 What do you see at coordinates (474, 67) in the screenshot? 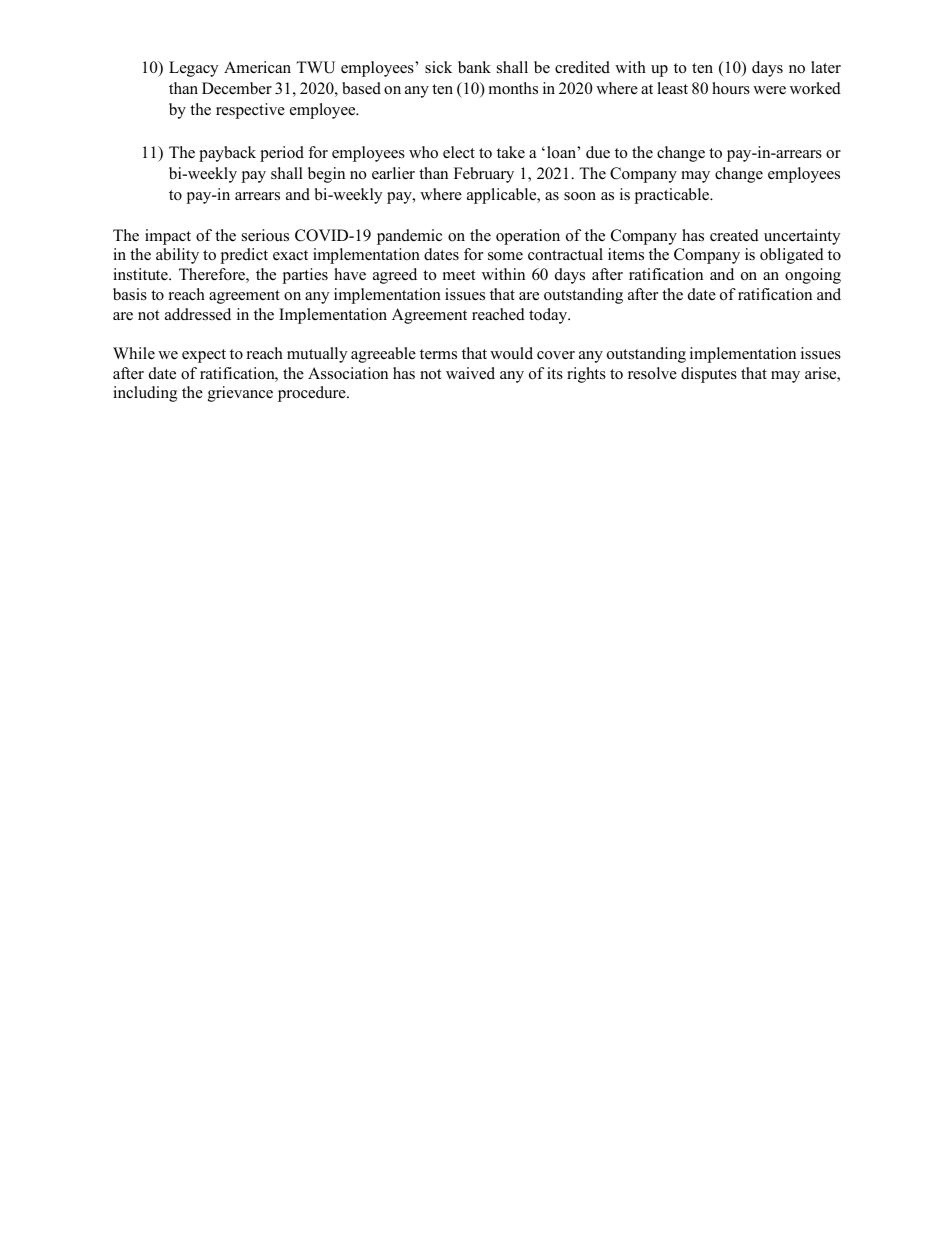
I see `bank` at bounding box center [474, 67].
